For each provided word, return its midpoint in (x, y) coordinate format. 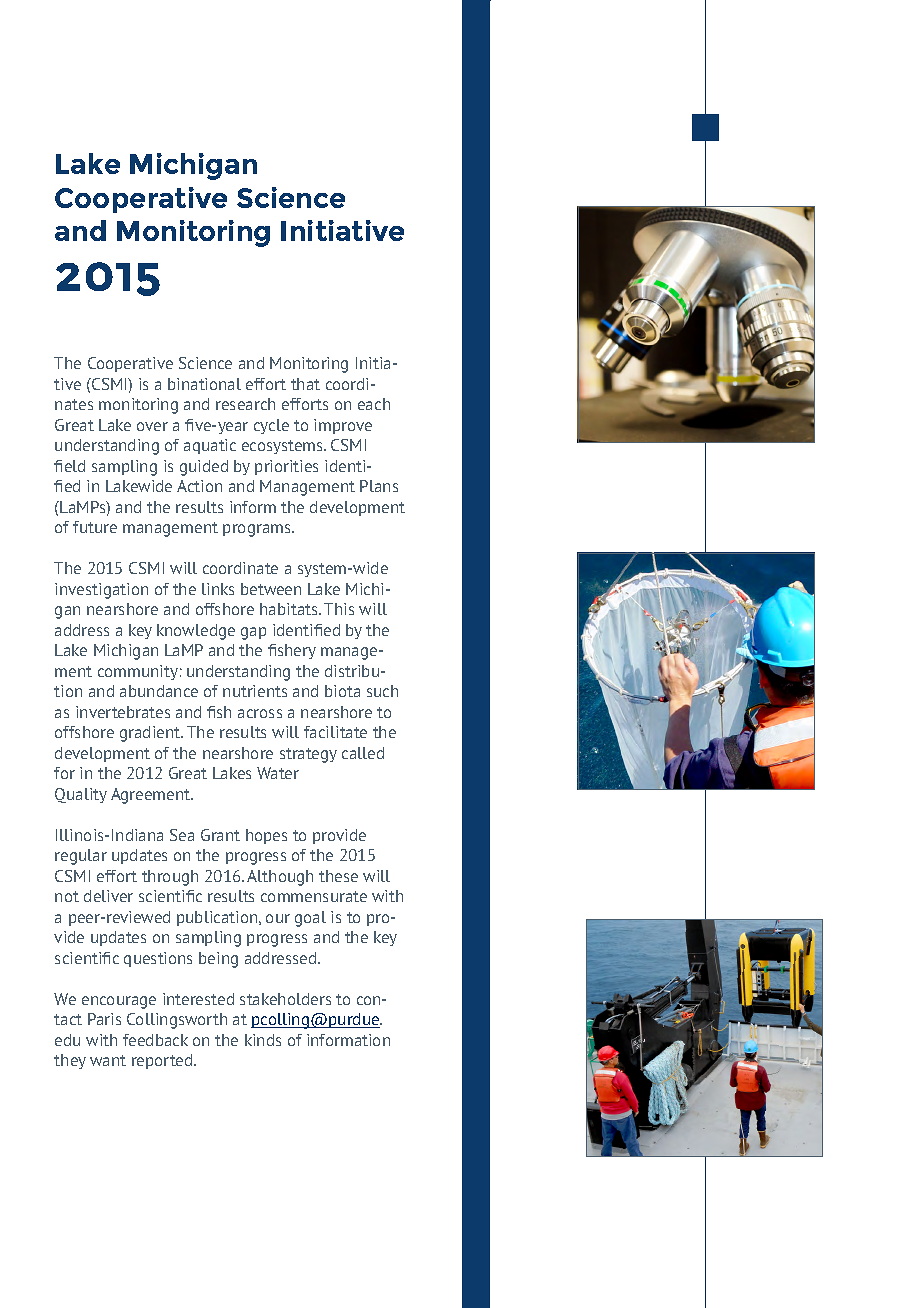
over (152, 426)
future (95, 527)
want (108, 1060)
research (245, 404)
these (338, 876)
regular (81, 857)
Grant (220, 835)
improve (343, 426)
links (218, 589)
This (339, 609)
